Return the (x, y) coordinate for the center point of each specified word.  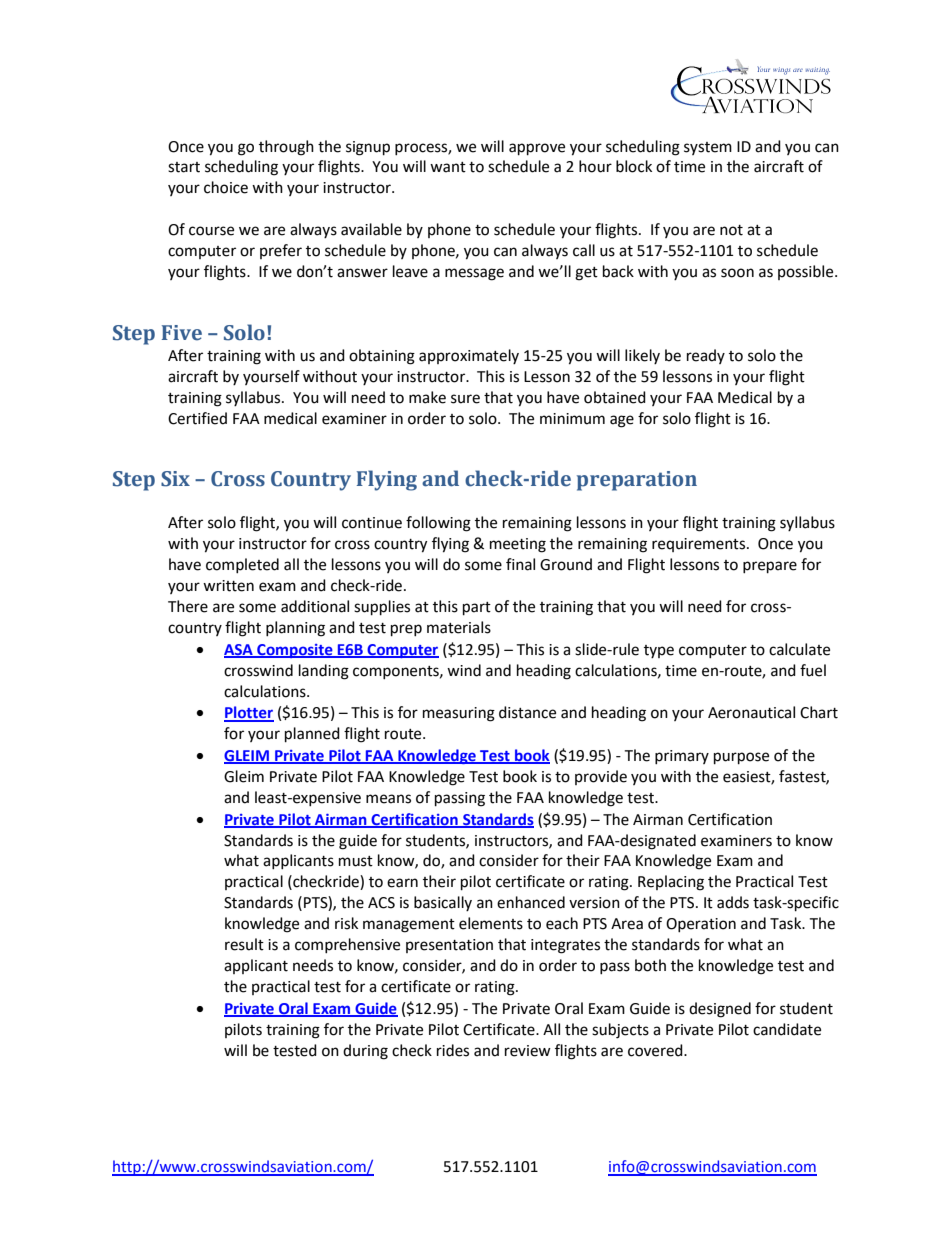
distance (527, 712)
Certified (197, 418)
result (244, 944)
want (448, 167)
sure (465, 399)
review (528, 1051)
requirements (700, 545)
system (708, 148)
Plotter (249, 713)
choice (226, 187)
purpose (741, 758)
